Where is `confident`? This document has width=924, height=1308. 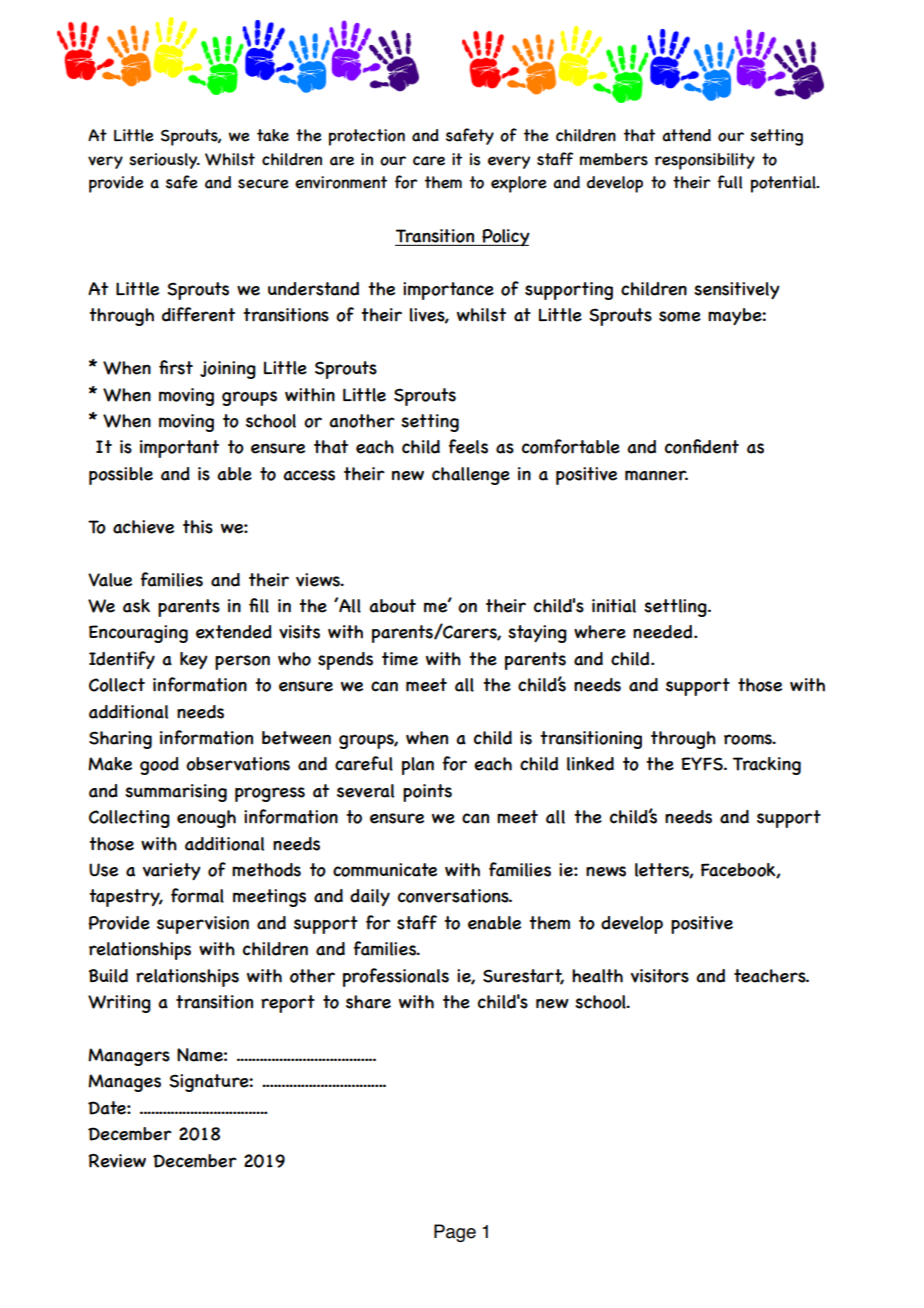
confident is located at coordinates (702, 446).
